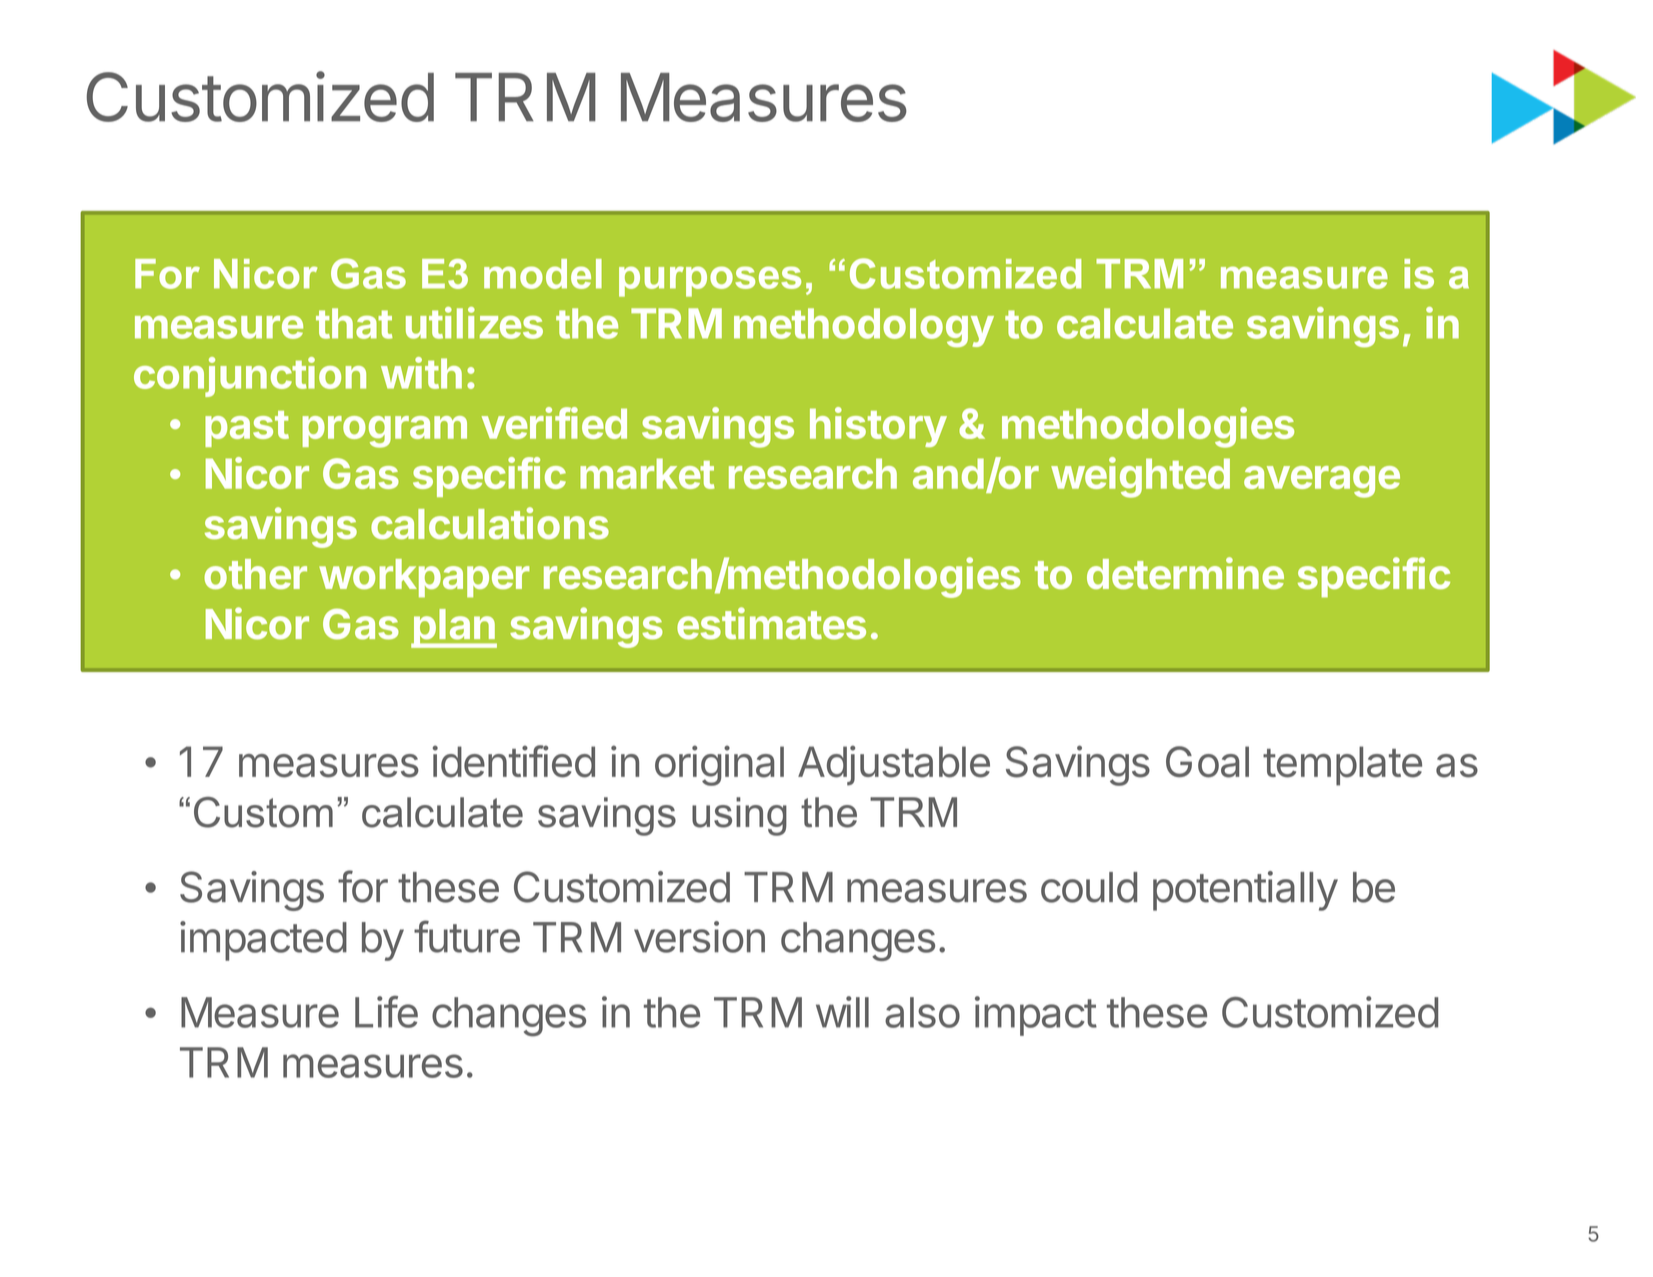 The image size is (1653, 1277). What do you see at coordinates (386, 1012) in the document?
I see `Life` at bounding box center [386, 1012].
